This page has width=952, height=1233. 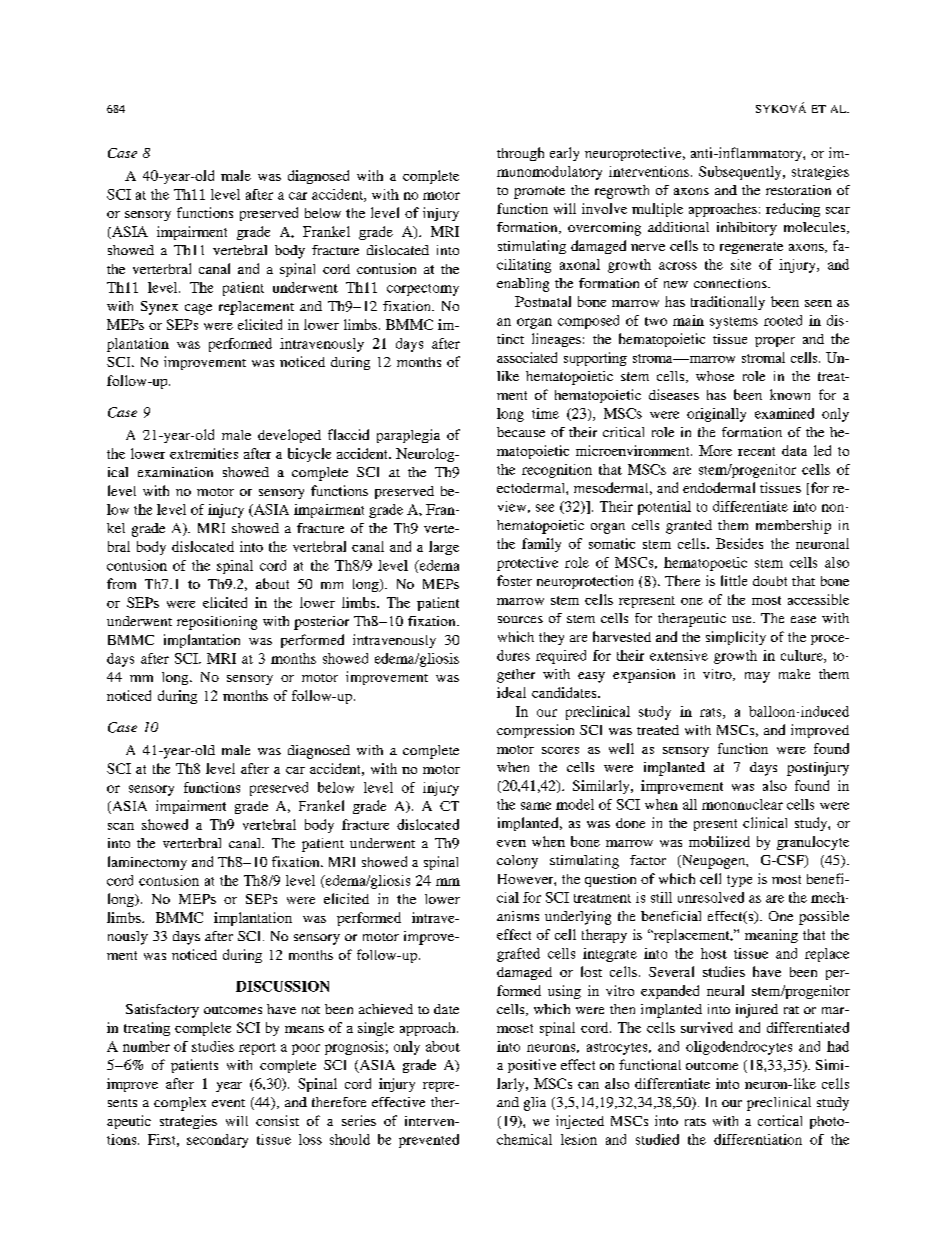 What do you see at coordinates (217, 623) in the page?
I see `repositioning` at bounding box center [217, 623].
